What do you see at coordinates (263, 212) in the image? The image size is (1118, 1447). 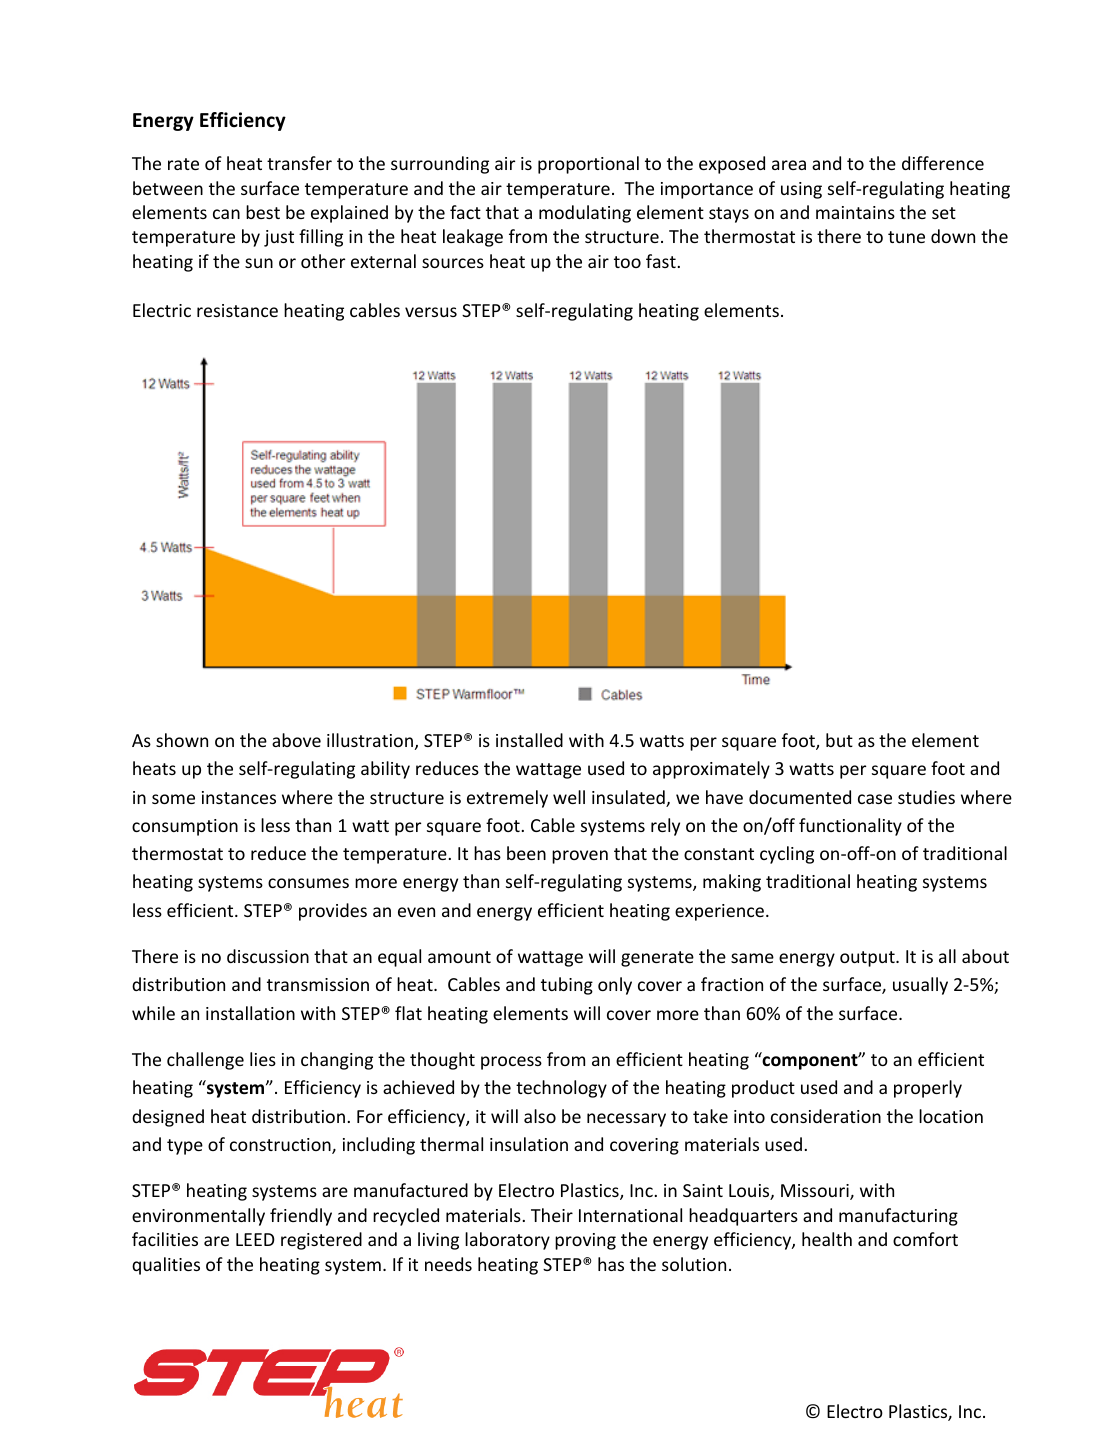 I see `best` at bounding box center [263, 212].
